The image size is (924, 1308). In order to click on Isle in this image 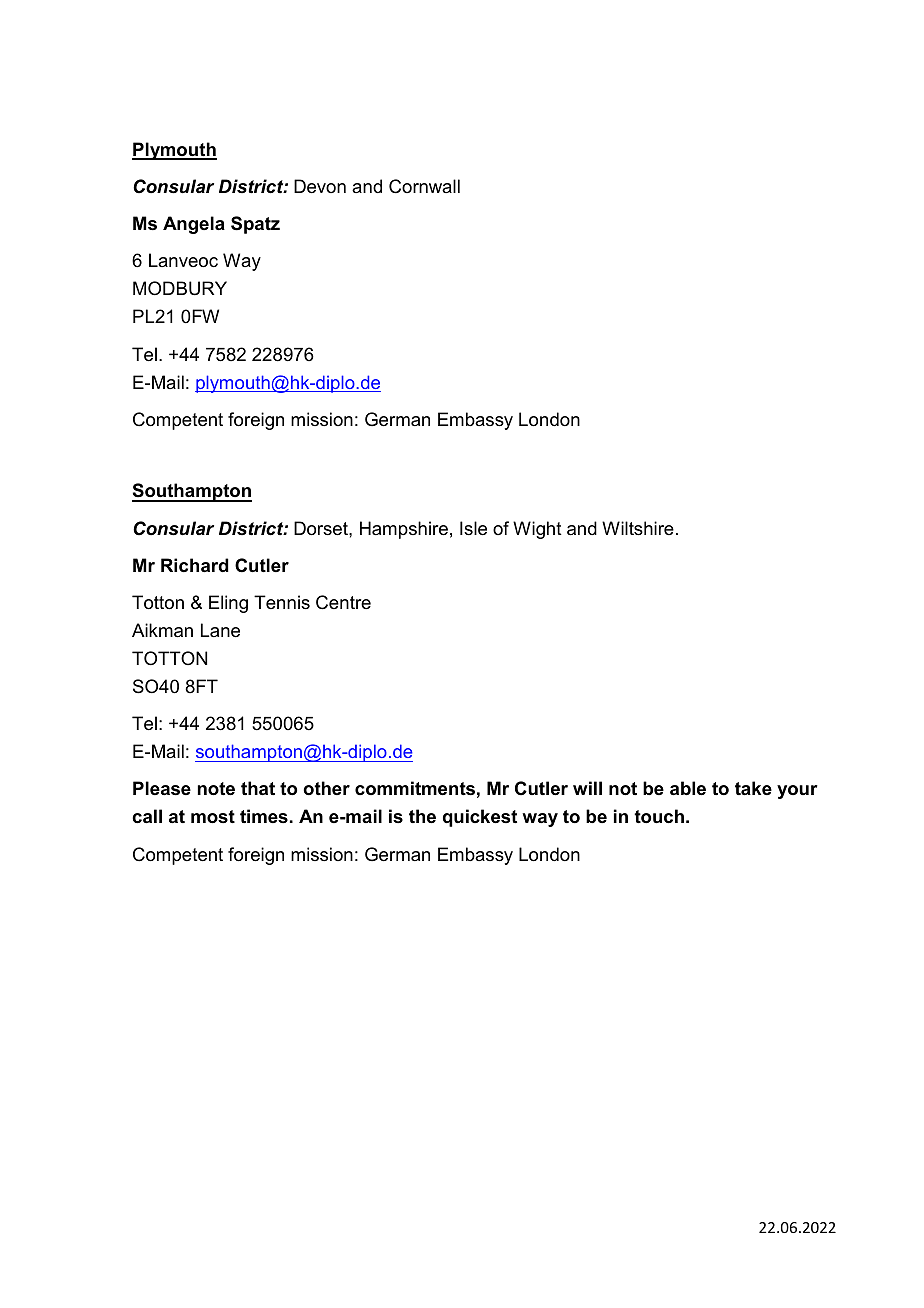, I will do `click(473, 528)`.
